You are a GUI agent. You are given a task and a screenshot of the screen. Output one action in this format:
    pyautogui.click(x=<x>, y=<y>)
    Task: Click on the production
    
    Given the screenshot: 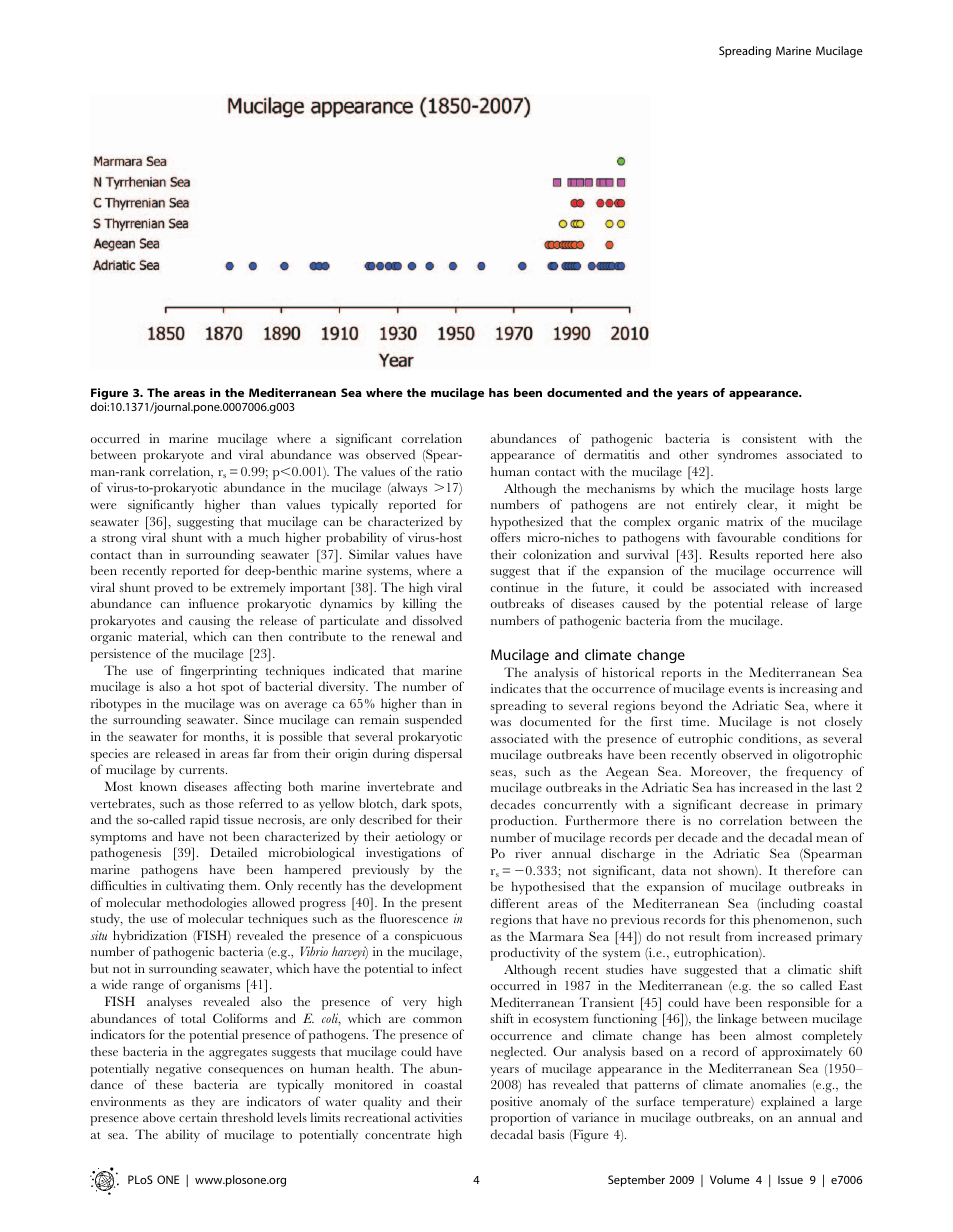 What is the action you would take?
    pyautogui.click(x=523, y=822)
